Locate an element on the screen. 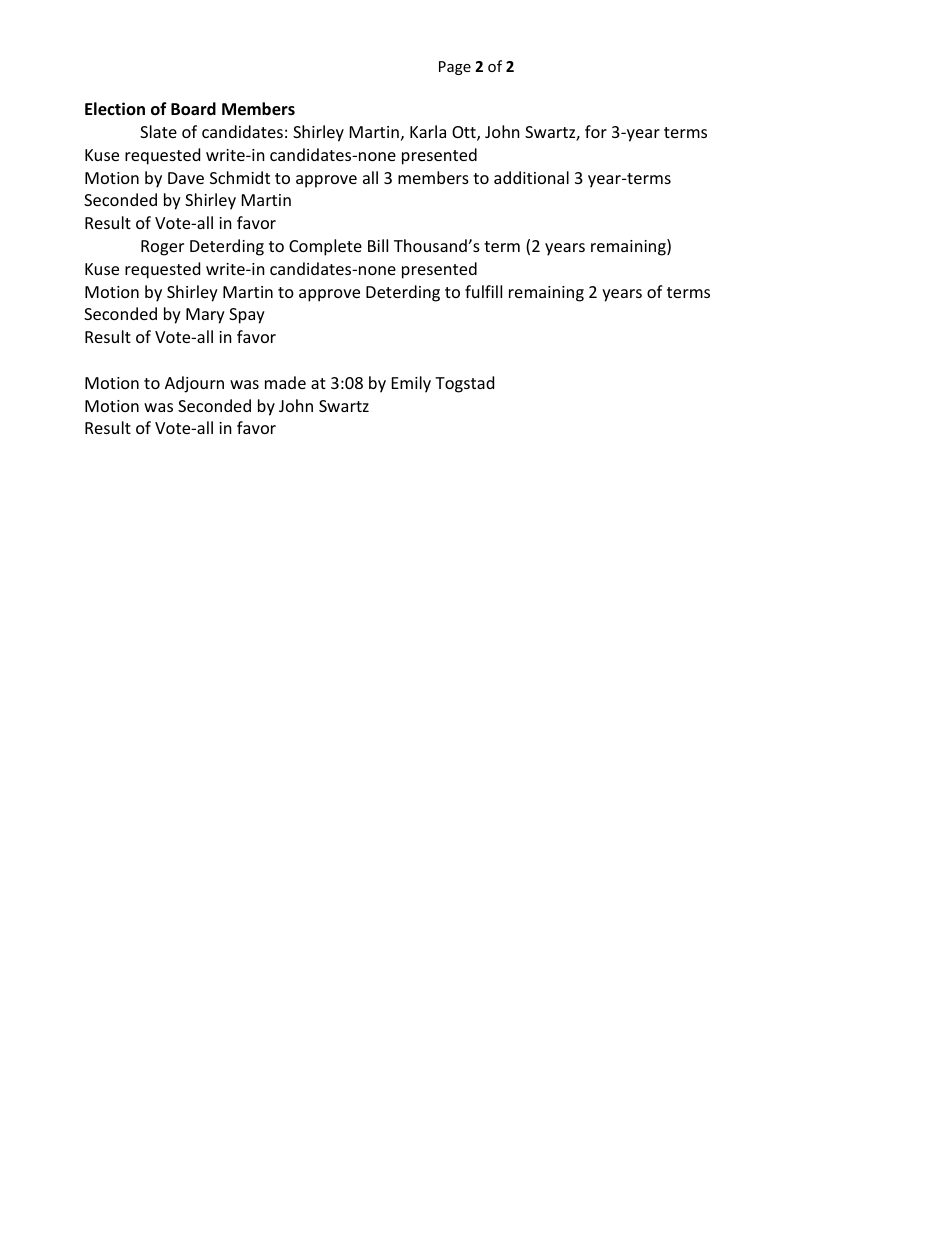  Bill is located at coordinates (378, 245).
